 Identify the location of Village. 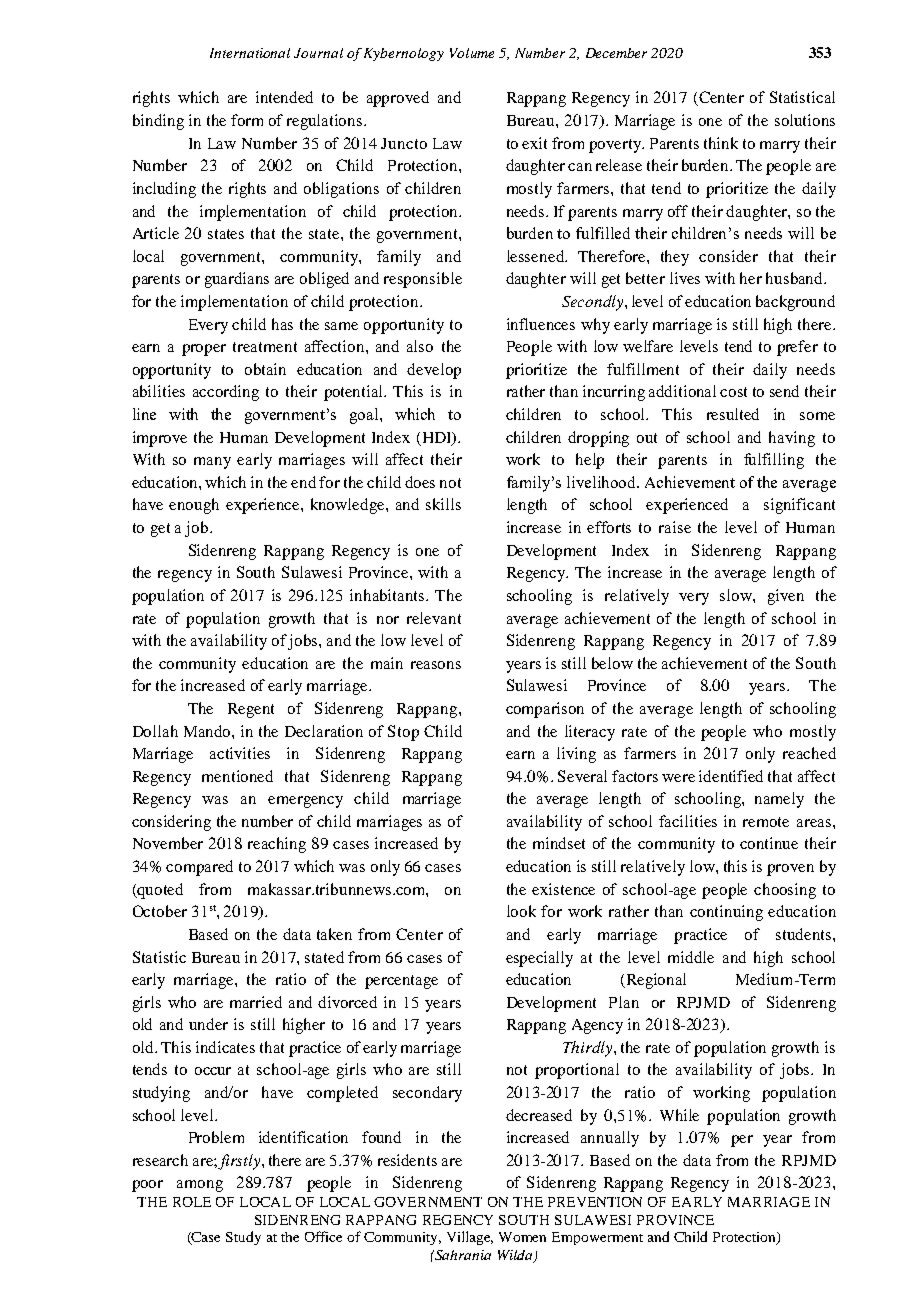
(470, 1238).
